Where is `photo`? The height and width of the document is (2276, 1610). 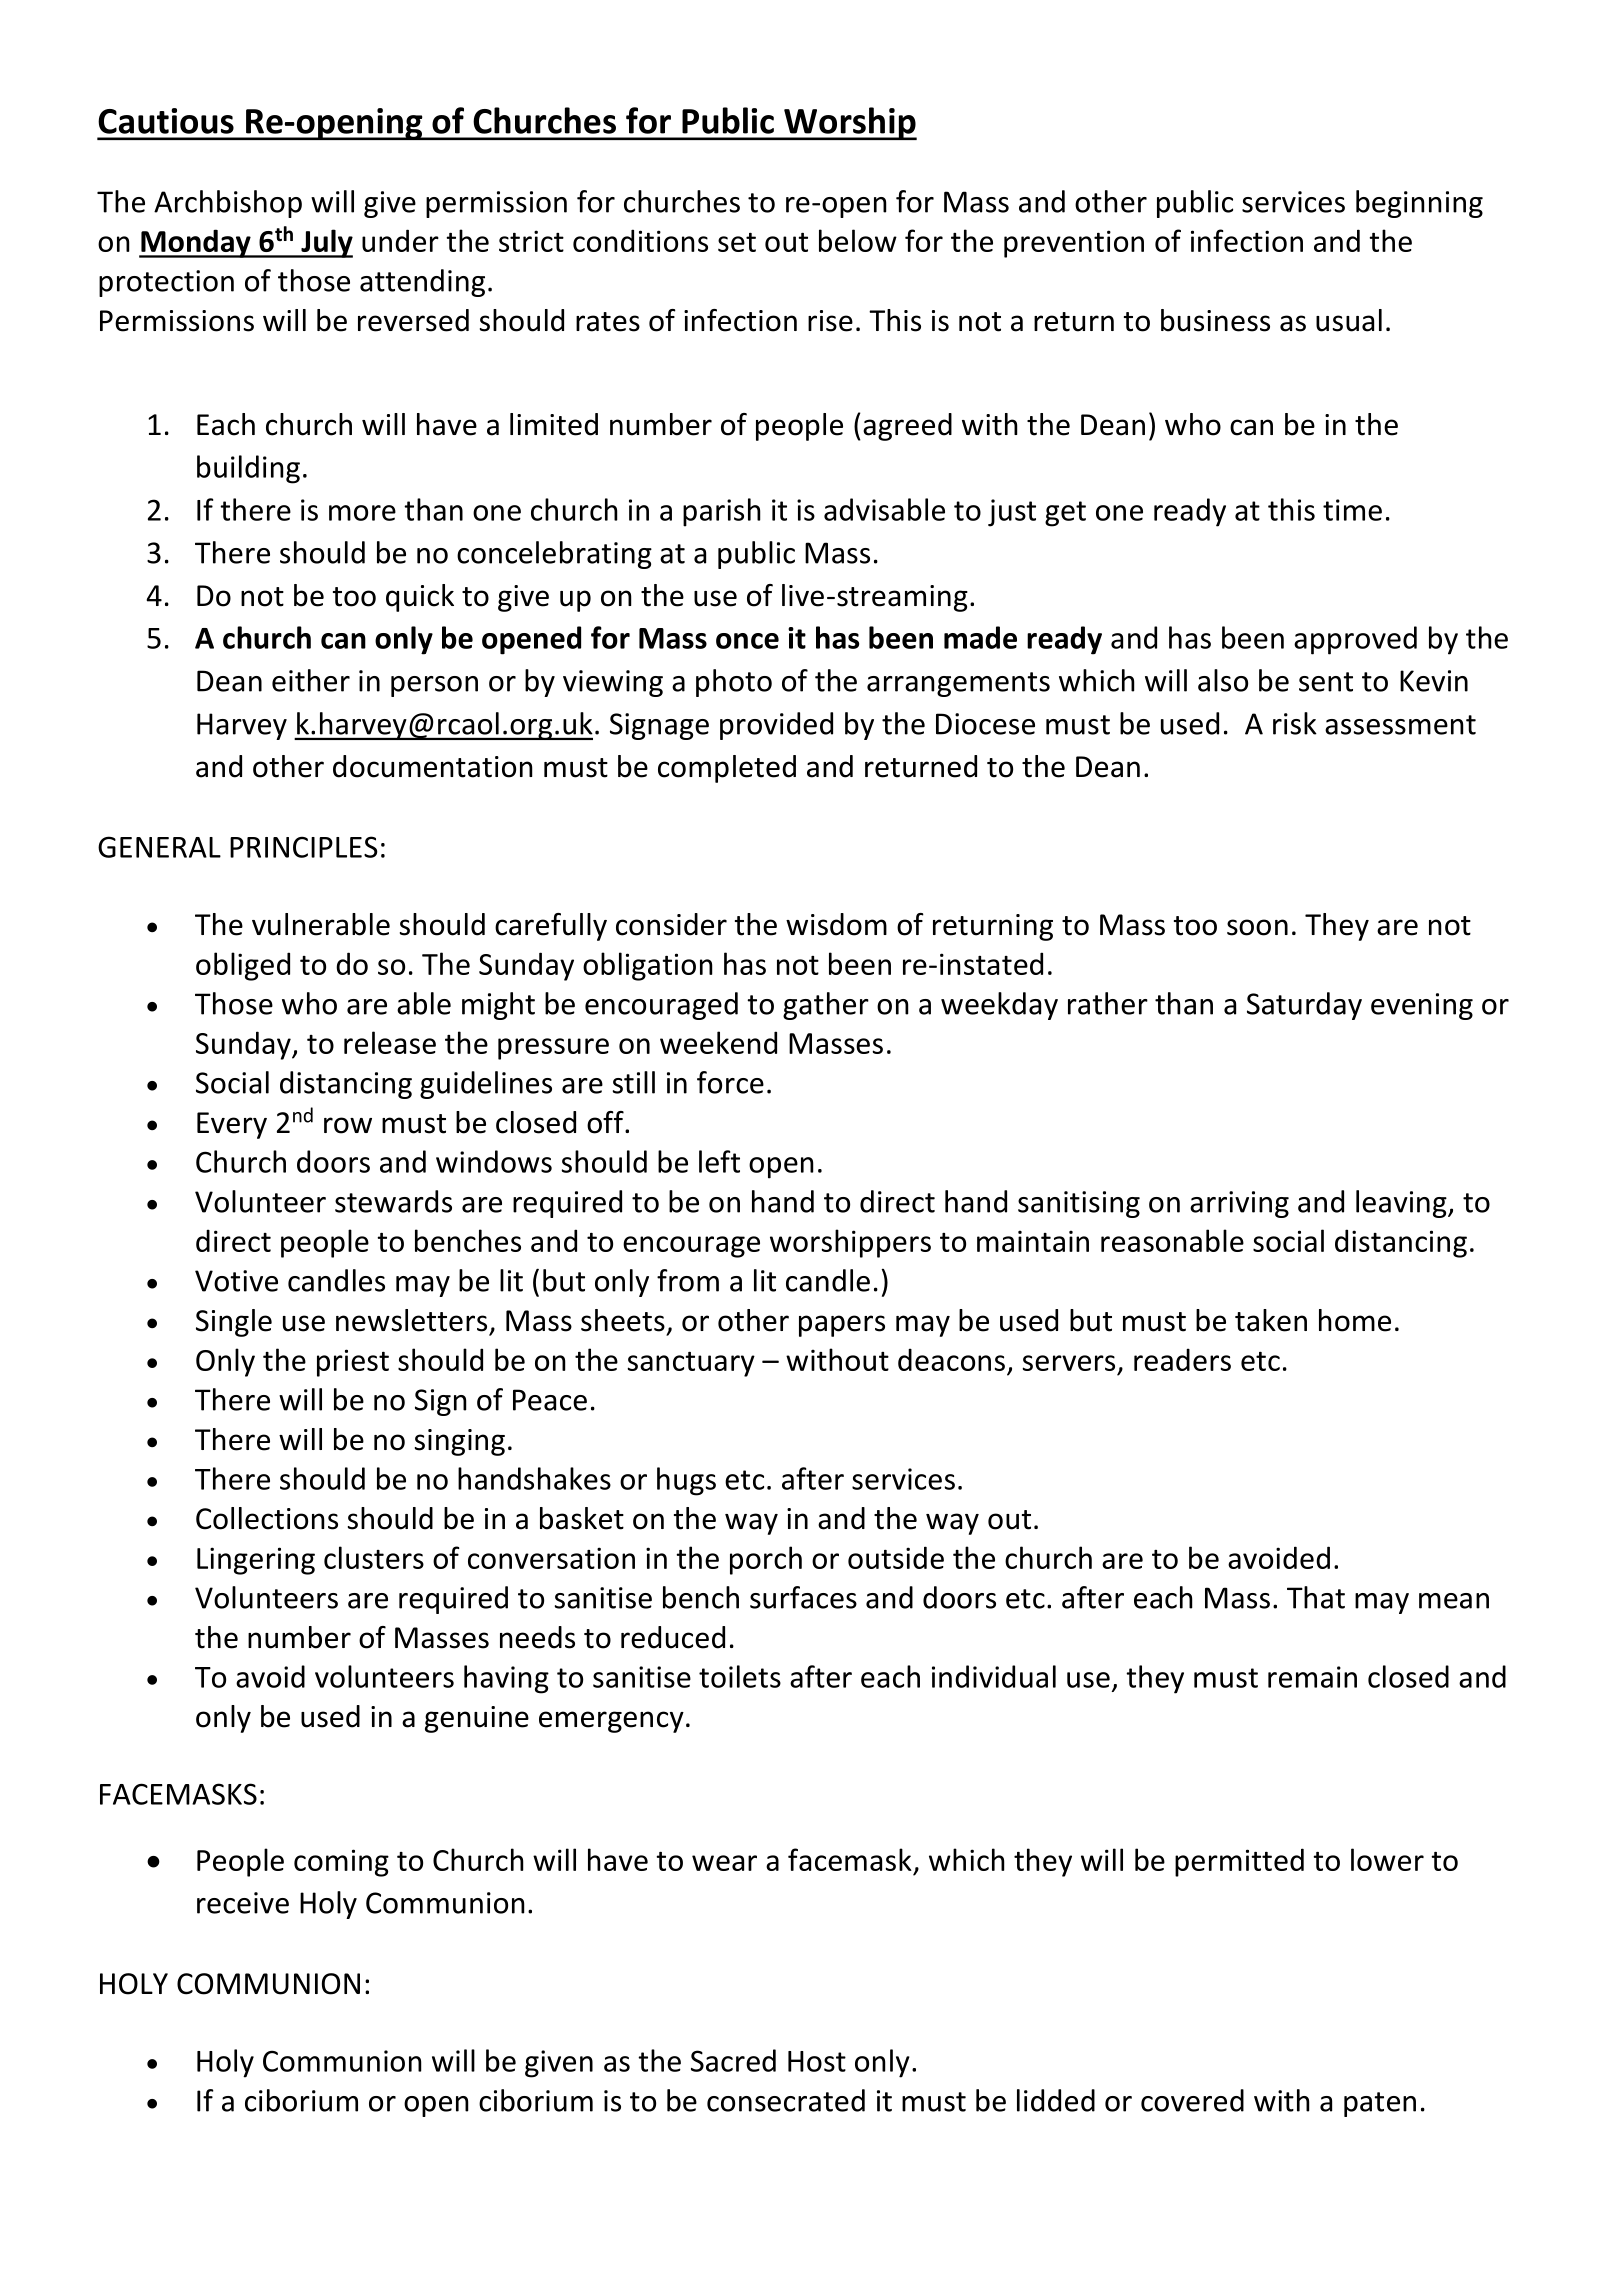
photo is located at coordinates (734, 683).
